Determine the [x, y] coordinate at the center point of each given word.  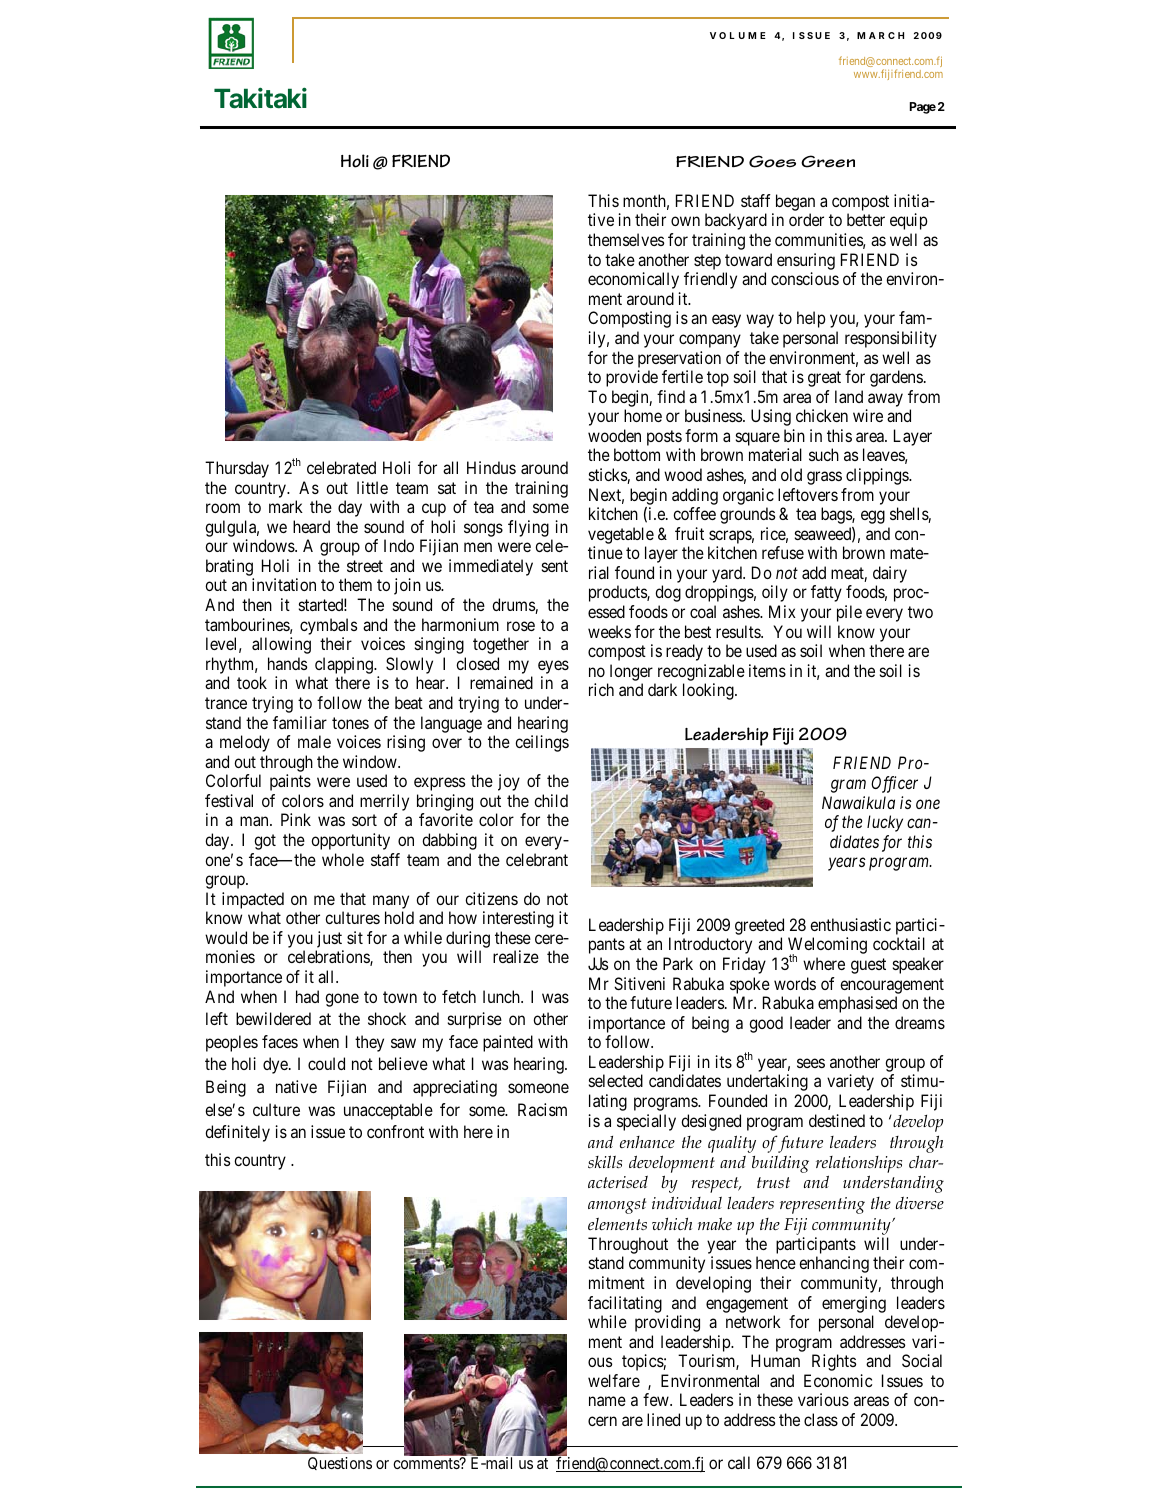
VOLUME [738, 35]
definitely [237, 1133]
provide [632, 378]
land [849, 396]
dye [276, 1065]
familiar [300, 722]
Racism [542, 1109]
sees [811, 1063]
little [372, 487]
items [767, 670]
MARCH [880, 35]
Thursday [237, 469]
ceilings [542, 743]
